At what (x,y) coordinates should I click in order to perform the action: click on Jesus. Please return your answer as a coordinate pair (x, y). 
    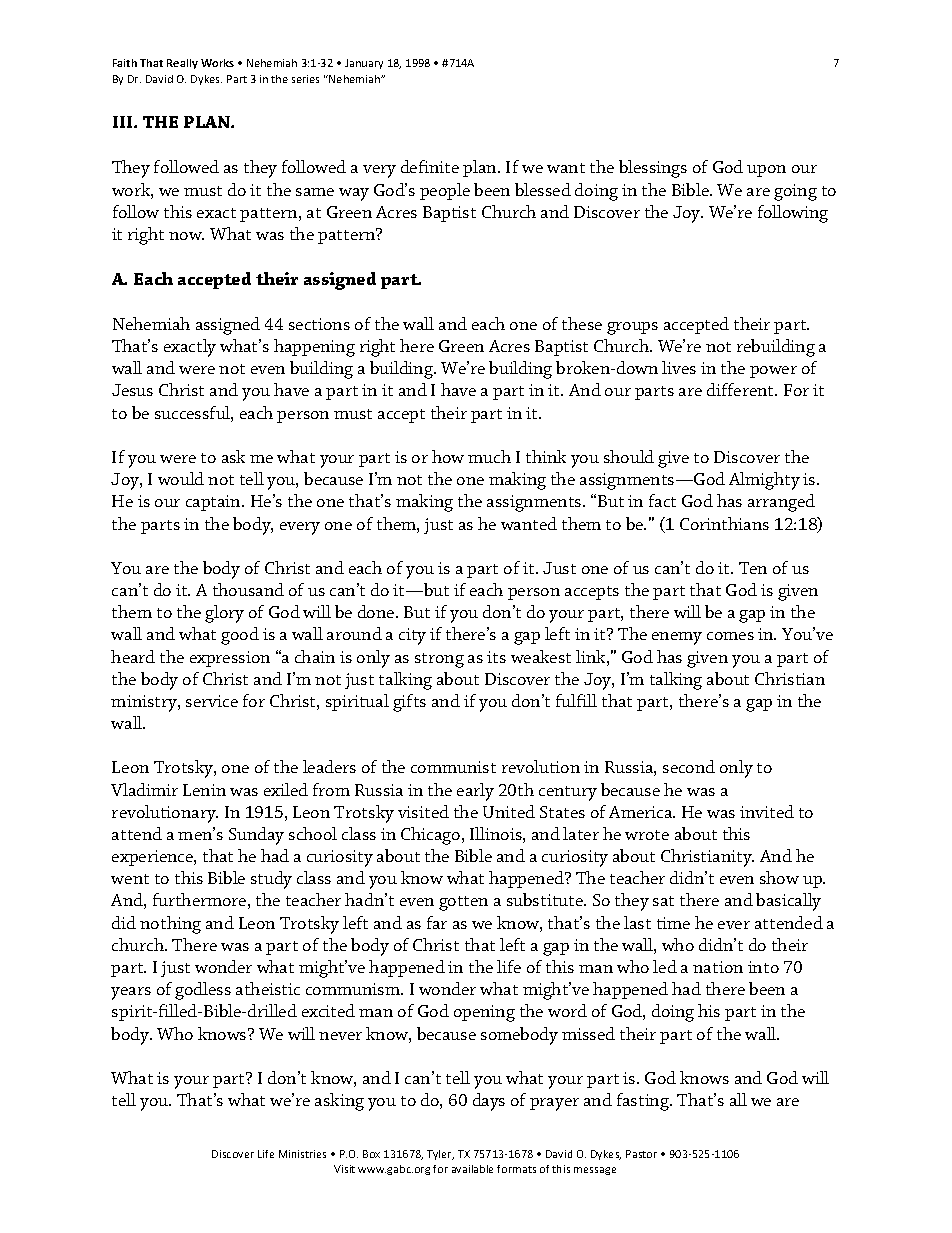
    Looking at the image, I should click on (132, 390).
